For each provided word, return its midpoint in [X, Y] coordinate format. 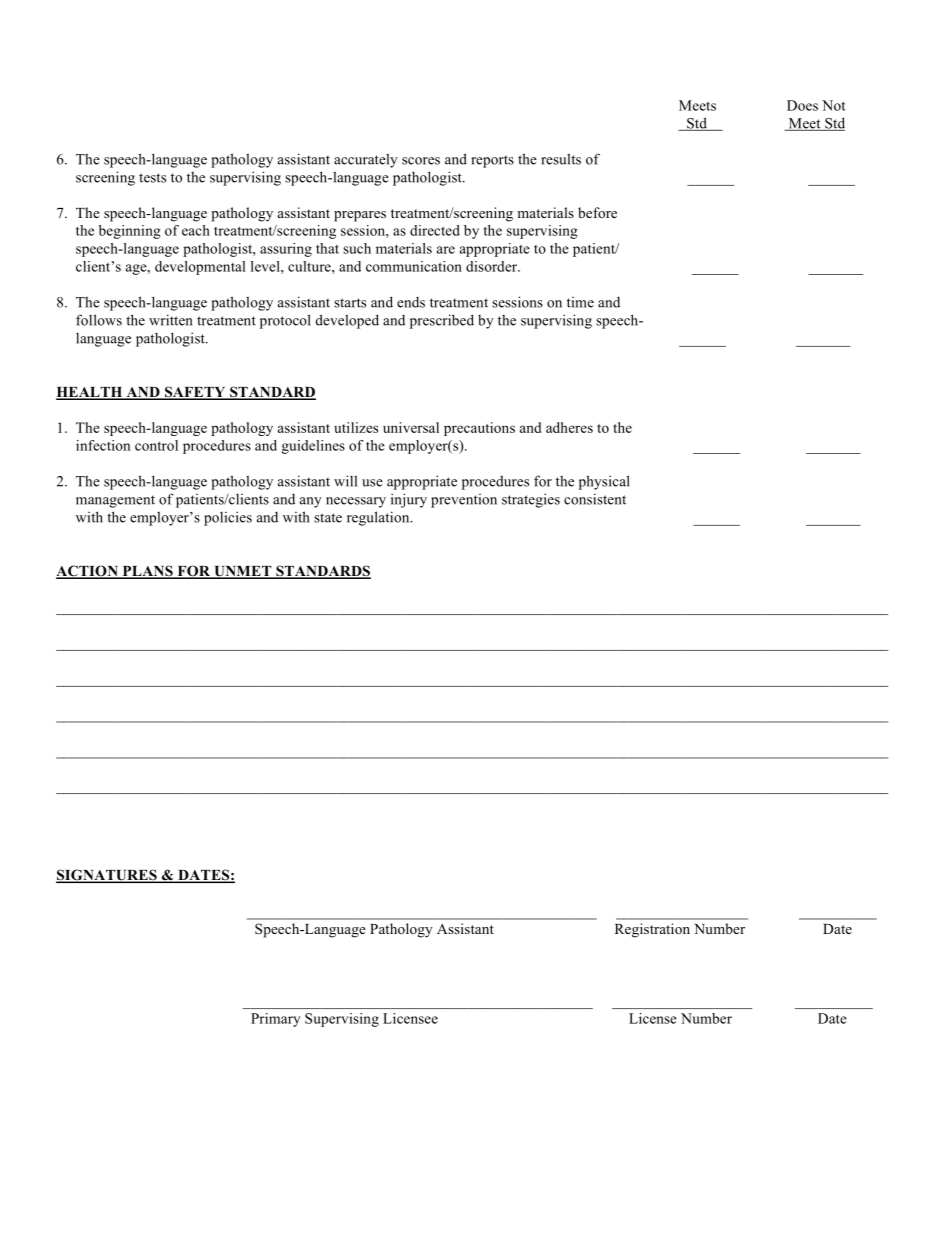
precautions [479, 429]
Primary [275, 1020]
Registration [652, 930]
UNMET [243, 572]
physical [604, 482]
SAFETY [195, 393]
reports [492, 162]
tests [152, 178]
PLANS [147, 572]
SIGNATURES [107, 876]
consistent [595, 499]
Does [802, 105]
